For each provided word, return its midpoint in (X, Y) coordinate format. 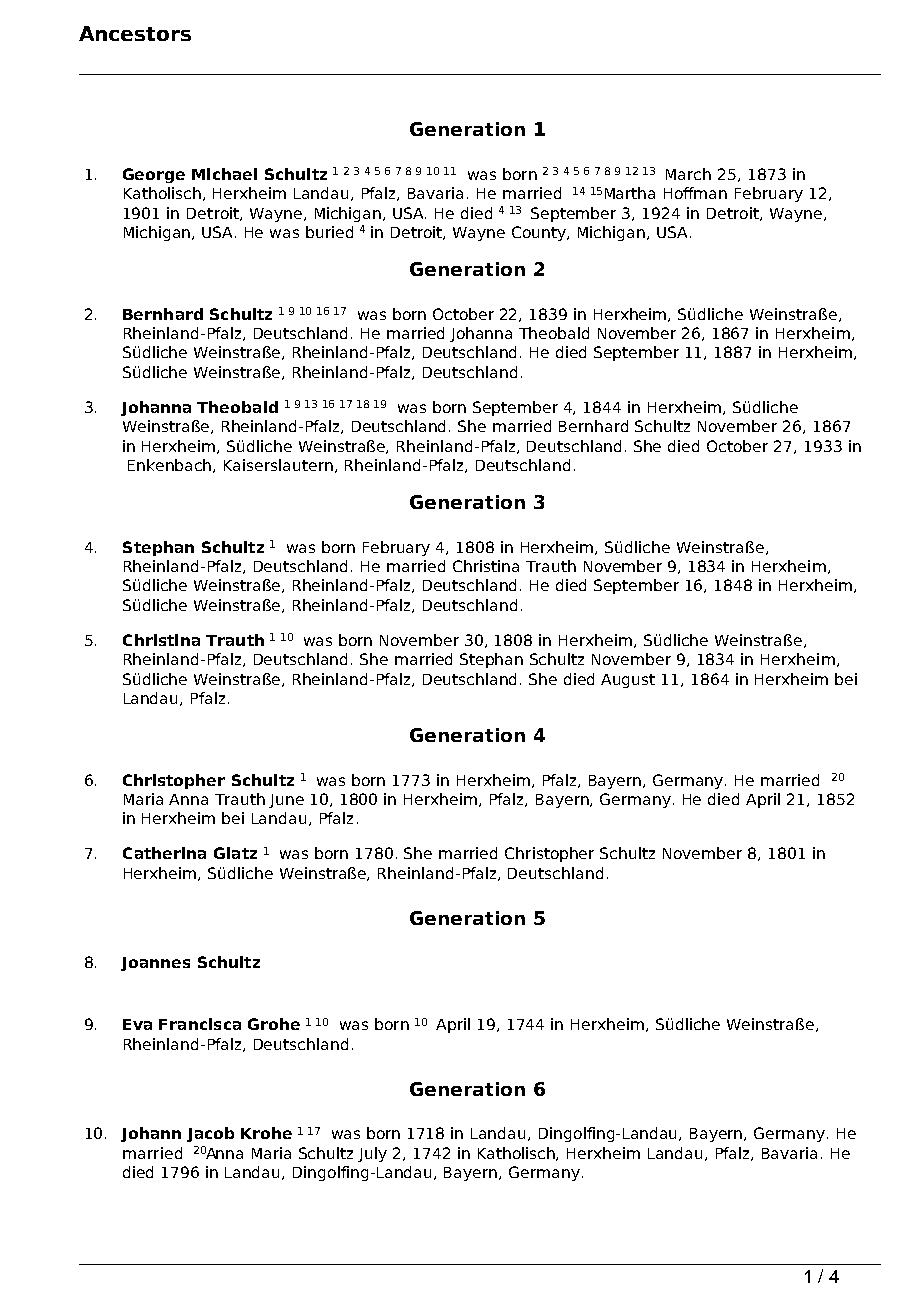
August (628, 681)
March (688, 174)
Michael (224, 174)
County (540, 233)
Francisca (200, 1024)
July (372, 1154)
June (286, 801)
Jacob (210, 1134)
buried (329, 232)
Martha (630, 193)
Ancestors (135, 33)
